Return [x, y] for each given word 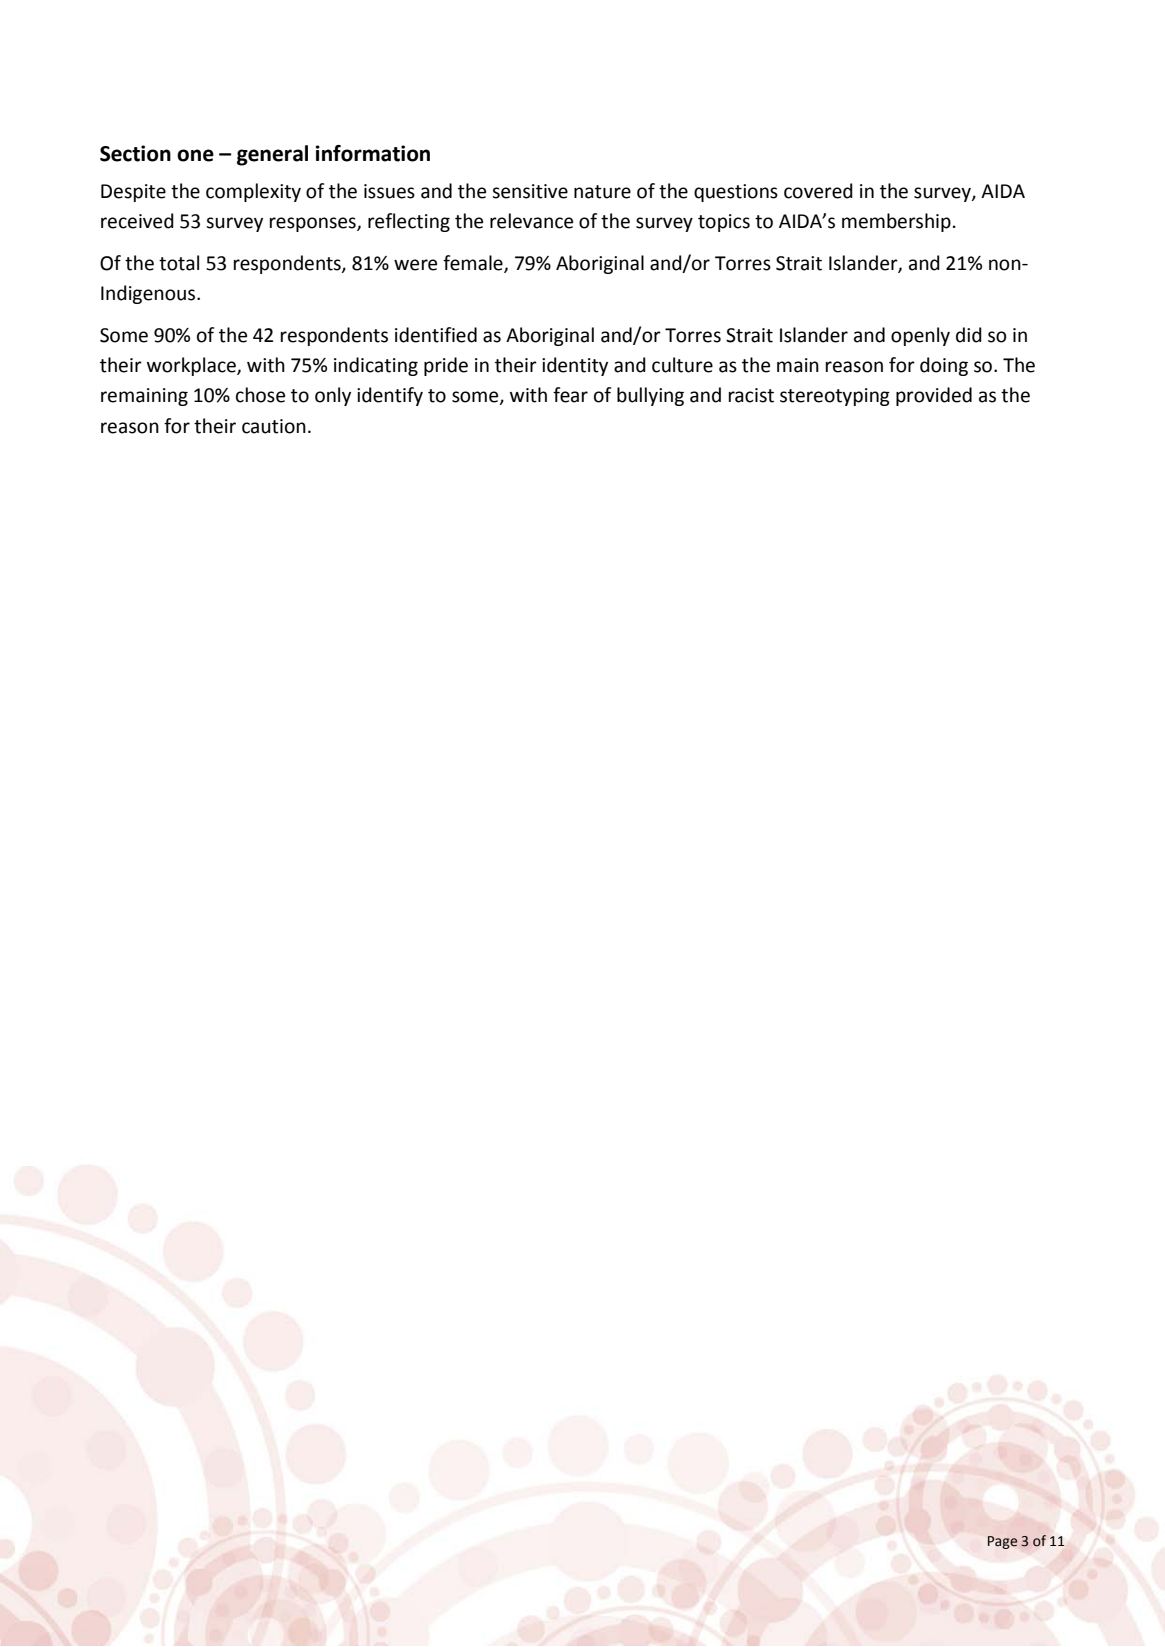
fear [570, 395]
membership [896, 222]
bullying [650, 396]
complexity [253, 192]
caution [274, 426]
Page [1003, 1542]
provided [934, 396]
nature [602, 192]
